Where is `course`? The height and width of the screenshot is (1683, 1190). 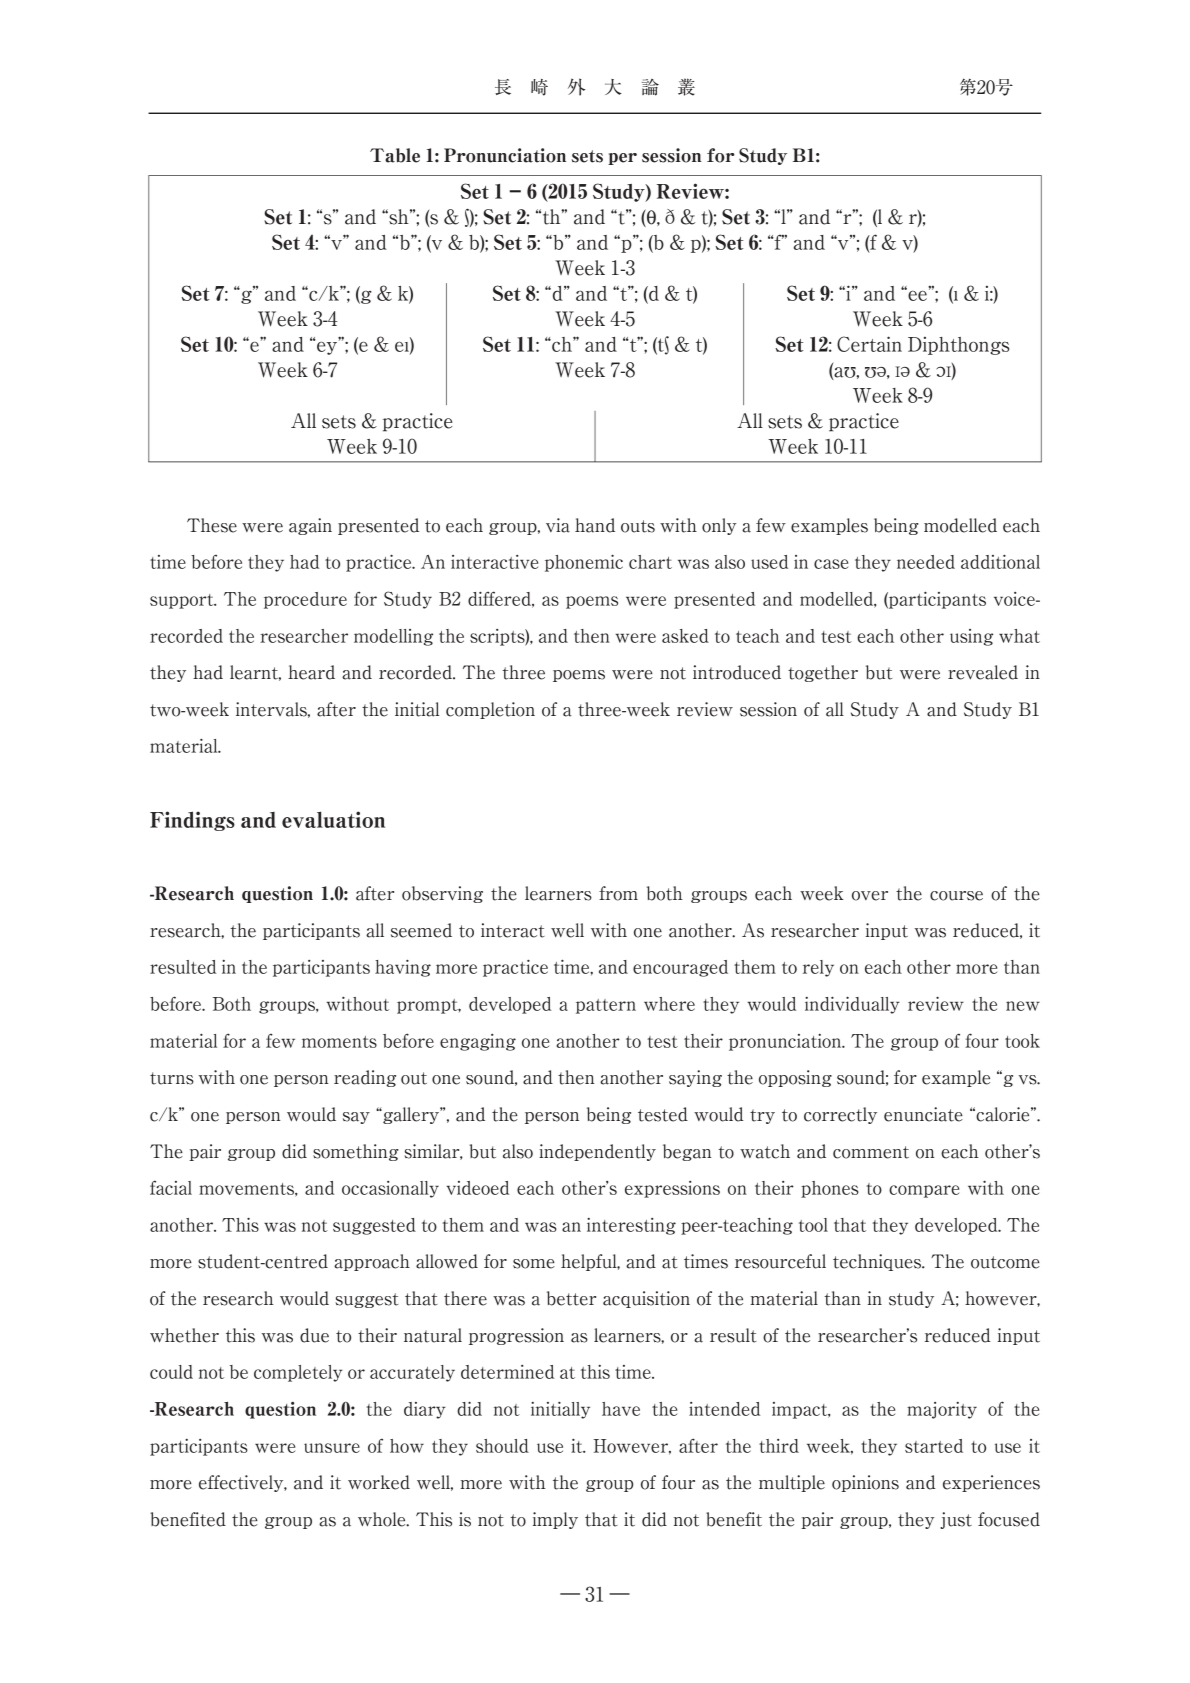 course is located at coordinates (956, 896).
